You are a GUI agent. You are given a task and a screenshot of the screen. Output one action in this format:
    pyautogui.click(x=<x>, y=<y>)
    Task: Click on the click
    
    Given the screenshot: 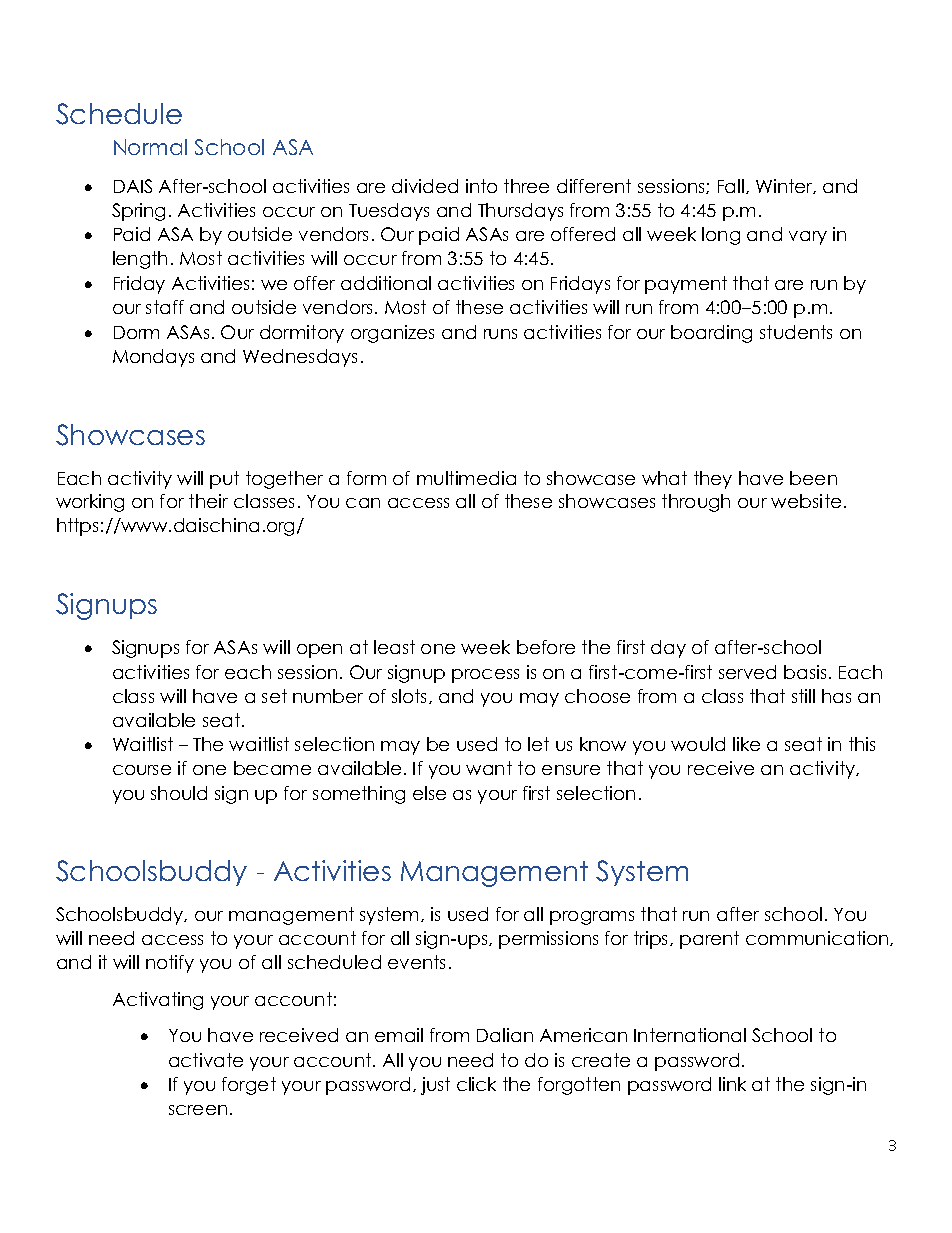 What is the action you would take?
    pyautogui.click(x=476, y=1084)
